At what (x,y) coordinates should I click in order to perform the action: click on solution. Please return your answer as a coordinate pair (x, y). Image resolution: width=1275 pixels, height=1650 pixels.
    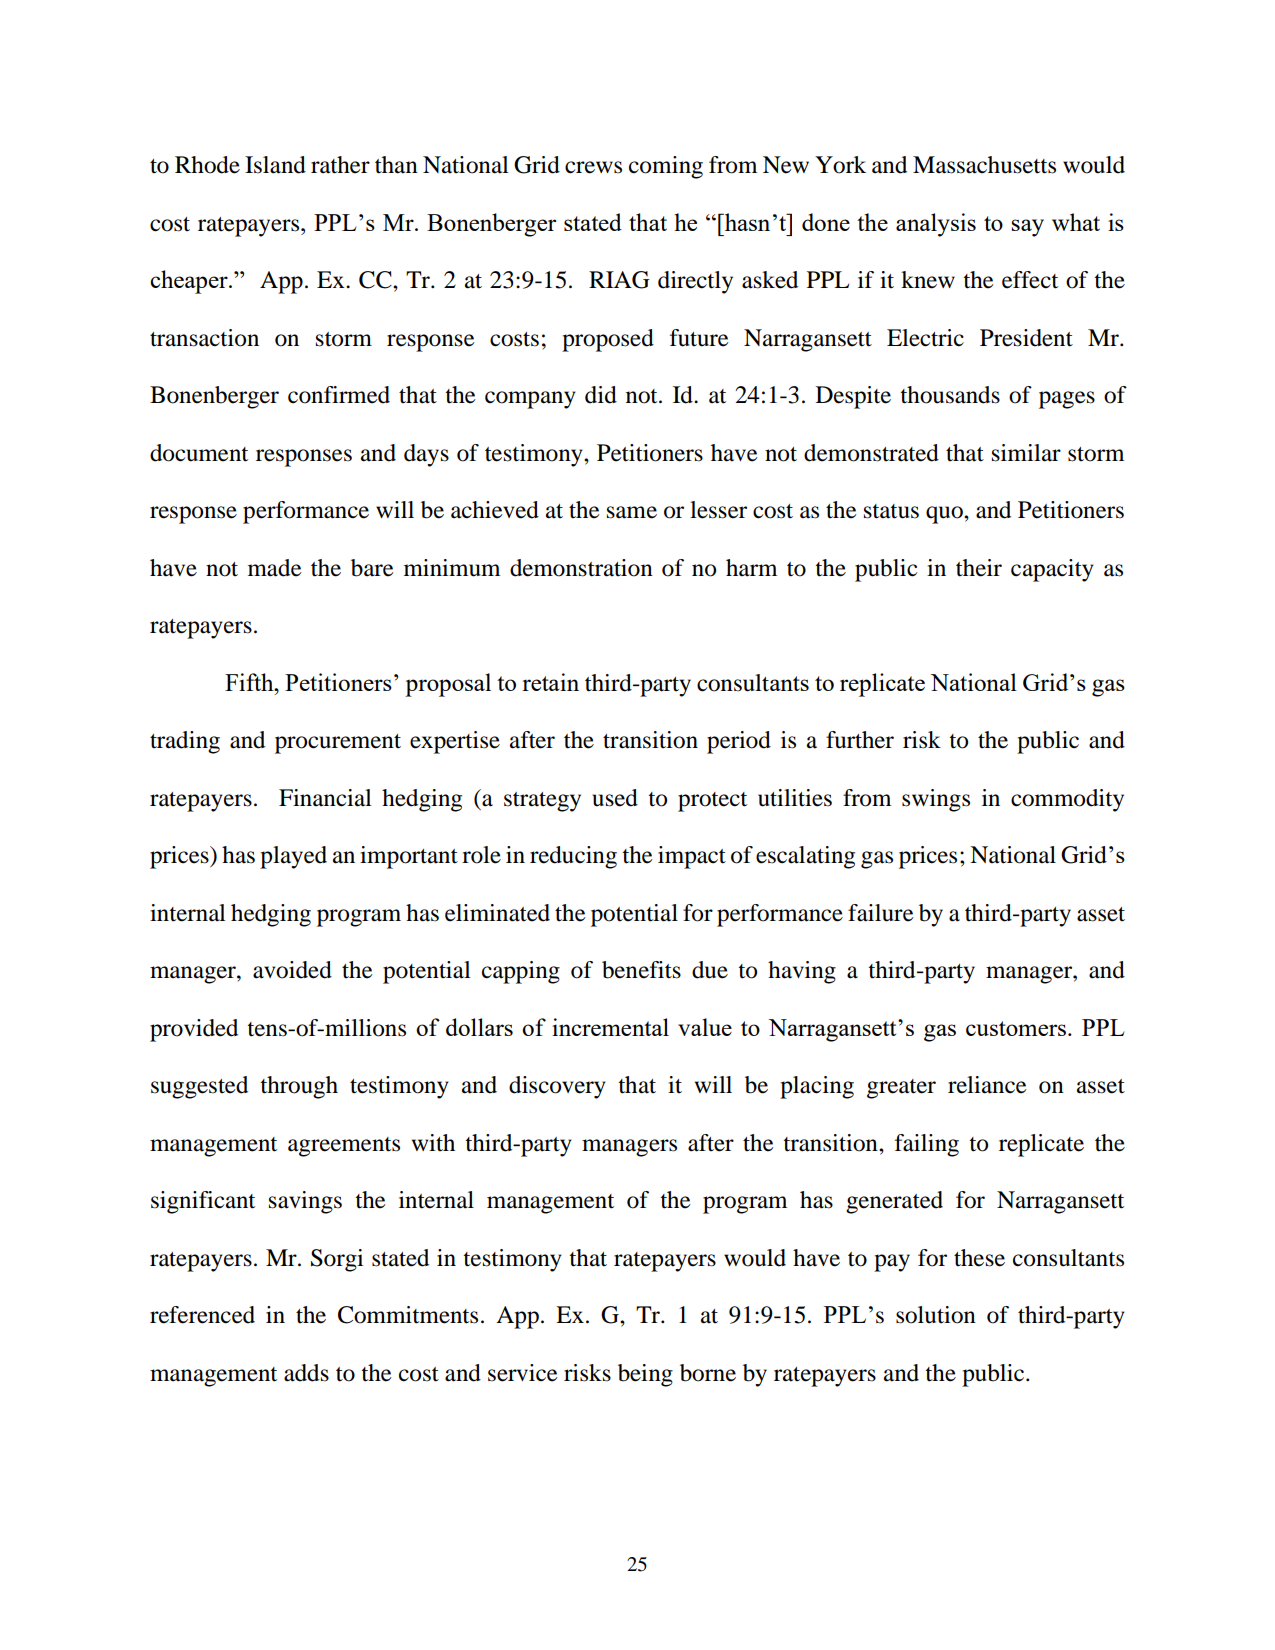
    Looking at the image, I should click on (936, 1315).
